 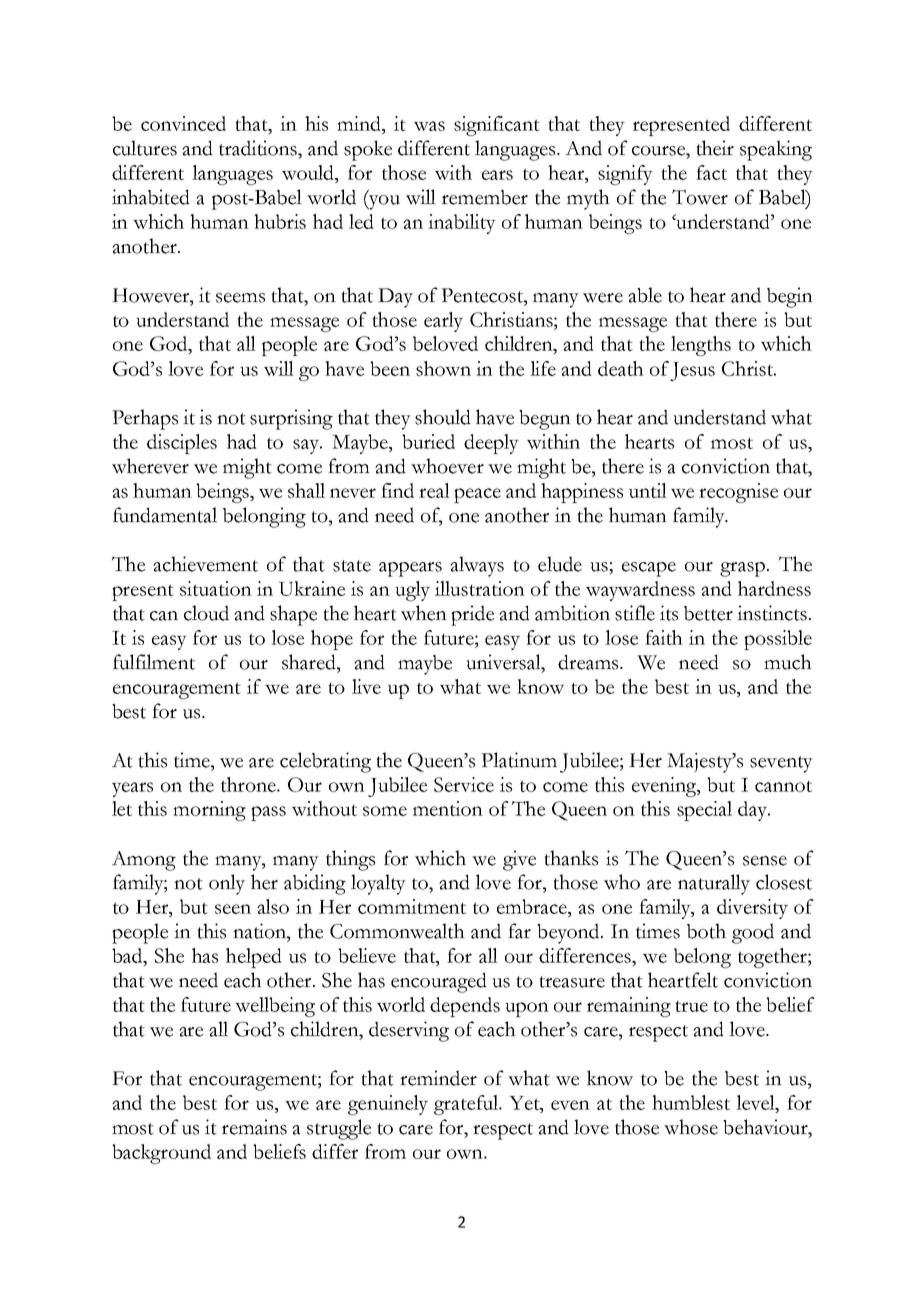 What do you see at coordinates (429, 126) in the image?
I see `was` at bounding box center [429, 126].
